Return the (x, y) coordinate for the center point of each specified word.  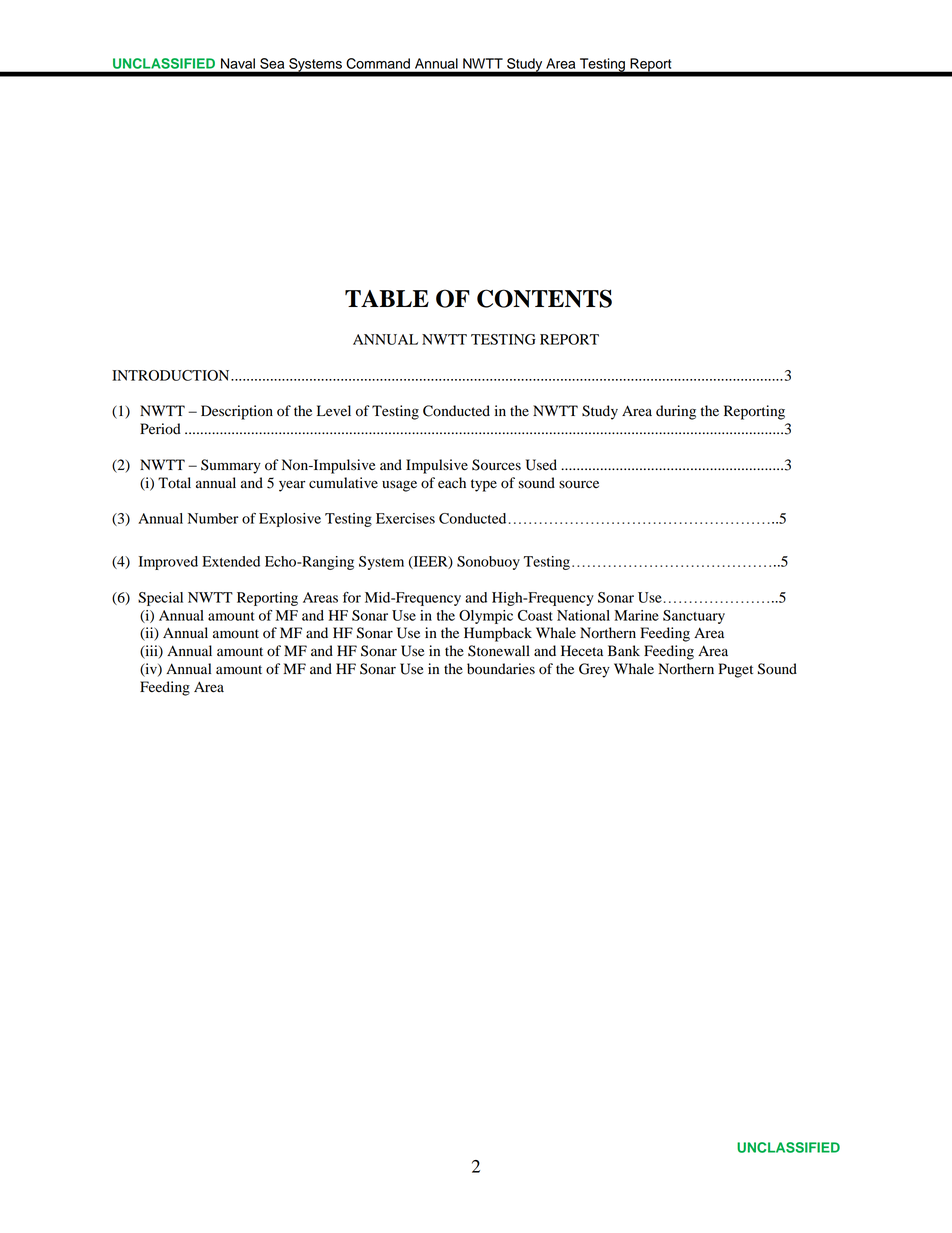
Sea (272, 63)
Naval (238, 63)
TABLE (387, 298)
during (676, 412)
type (484, 485)
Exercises (405, 518)
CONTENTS (544, 298)
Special (160, 599)
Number (213, 518)
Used (541, 465)
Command (378, 63)
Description (237, 412)
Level (334, 410)
